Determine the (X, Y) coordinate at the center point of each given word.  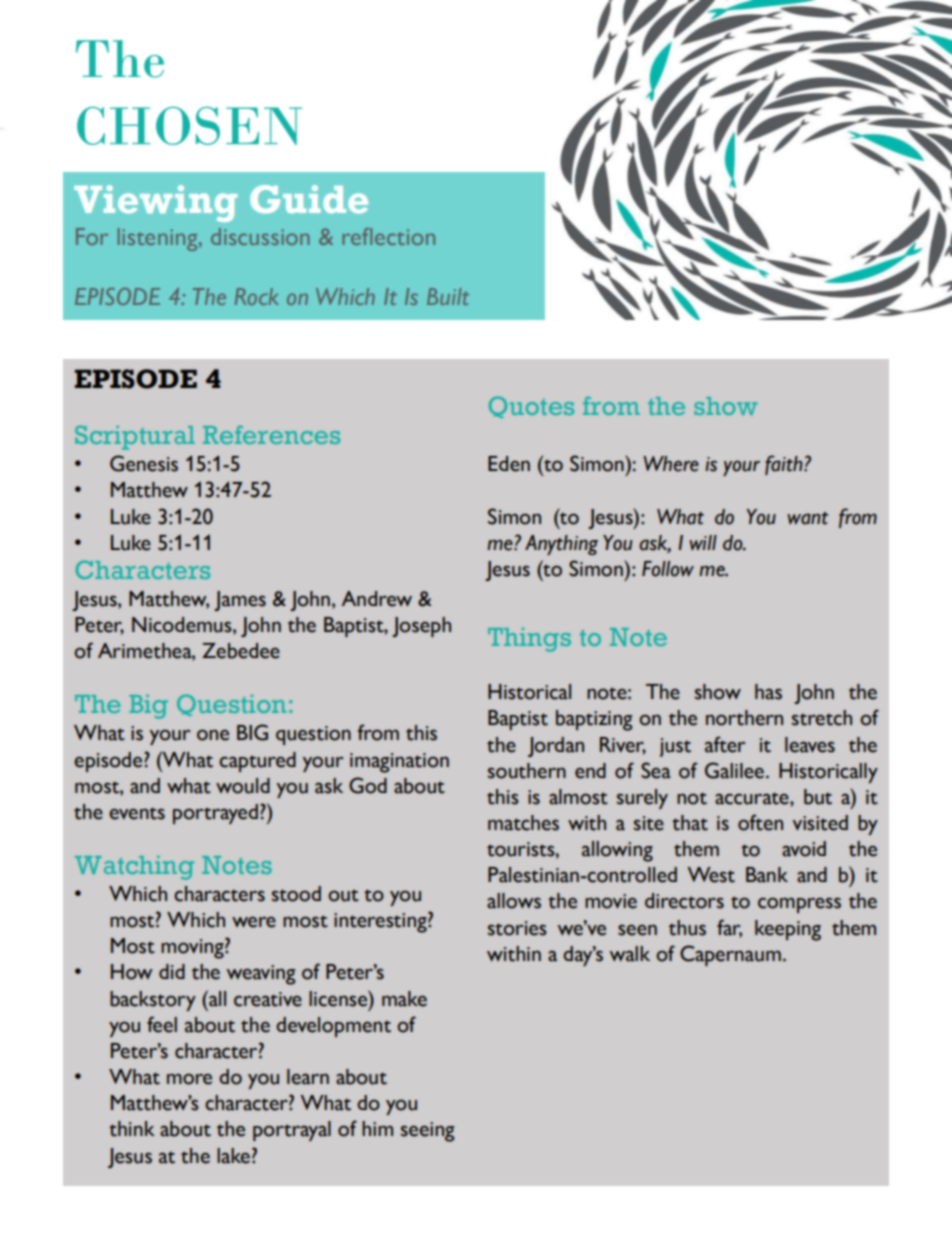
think (132, 1129)
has (768, 692)
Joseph (421, 627)
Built (448, 296)
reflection (388, 236)
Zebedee (241, 651)
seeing (428, 1132)
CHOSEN (189, 126)
